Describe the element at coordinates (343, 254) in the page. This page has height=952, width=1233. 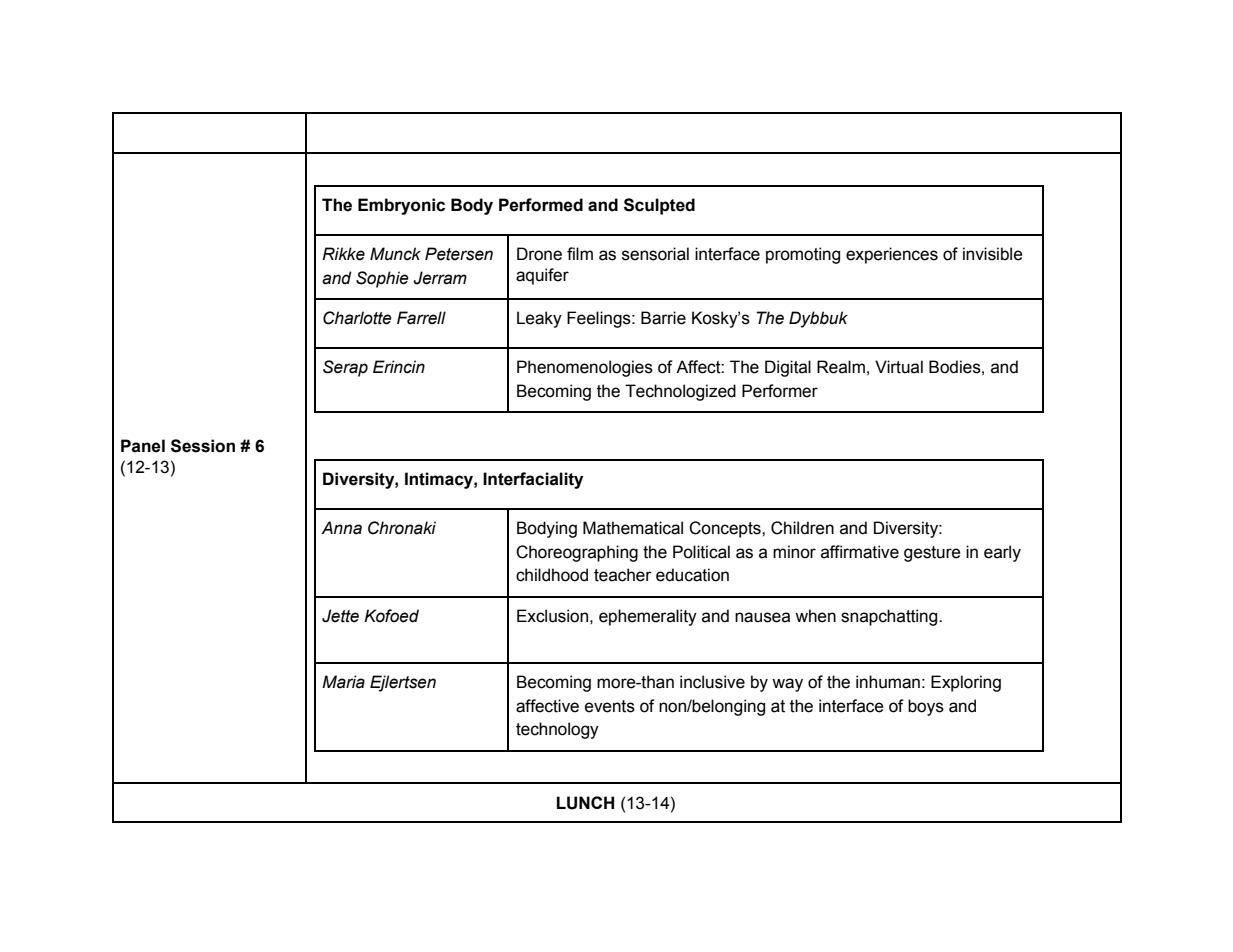
I see `Rikke` at that location.
